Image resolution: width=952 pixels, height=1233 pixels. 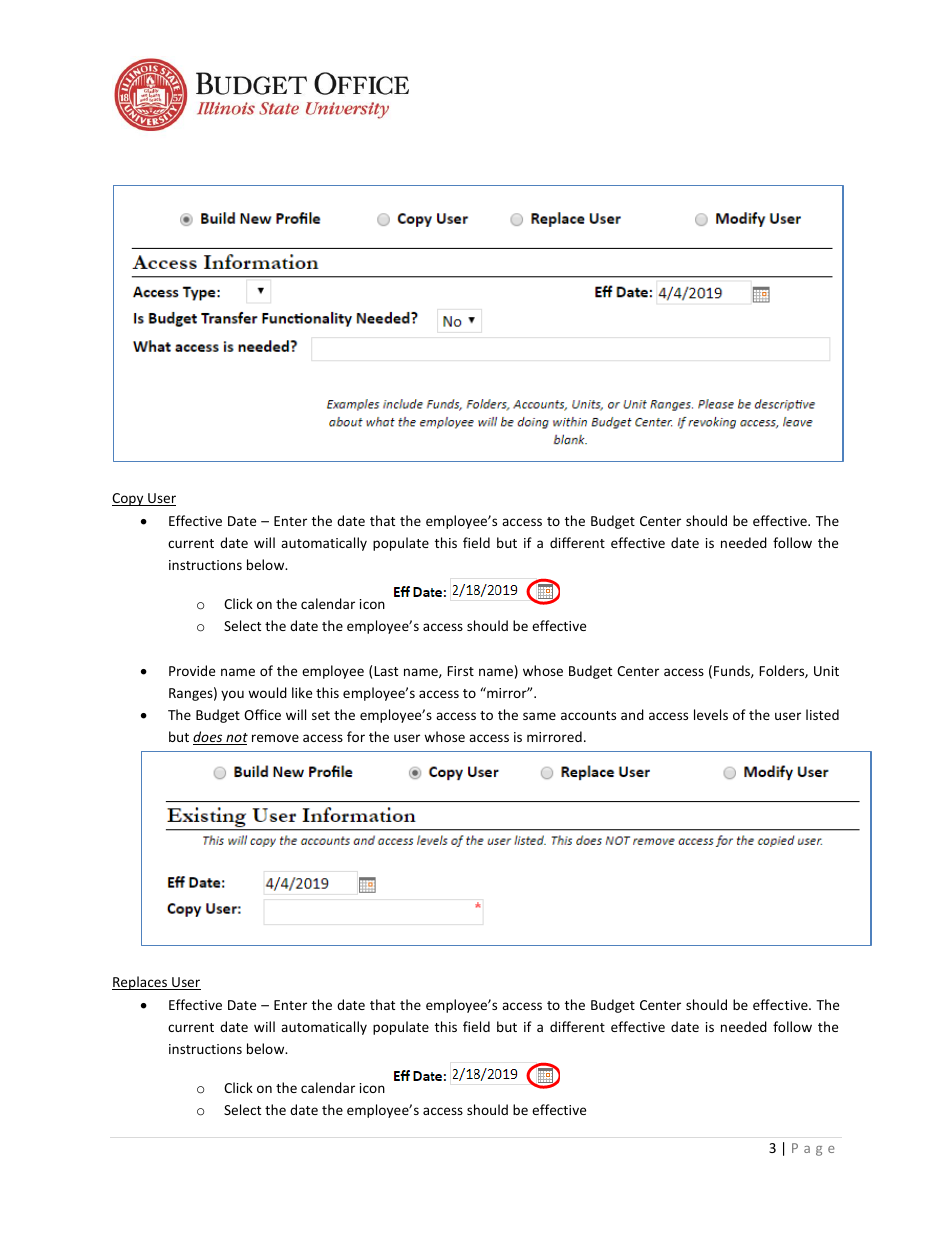 What do you see at coordinates (460, 671) in the document?
I see `First` at bounding box center [460, 671].
